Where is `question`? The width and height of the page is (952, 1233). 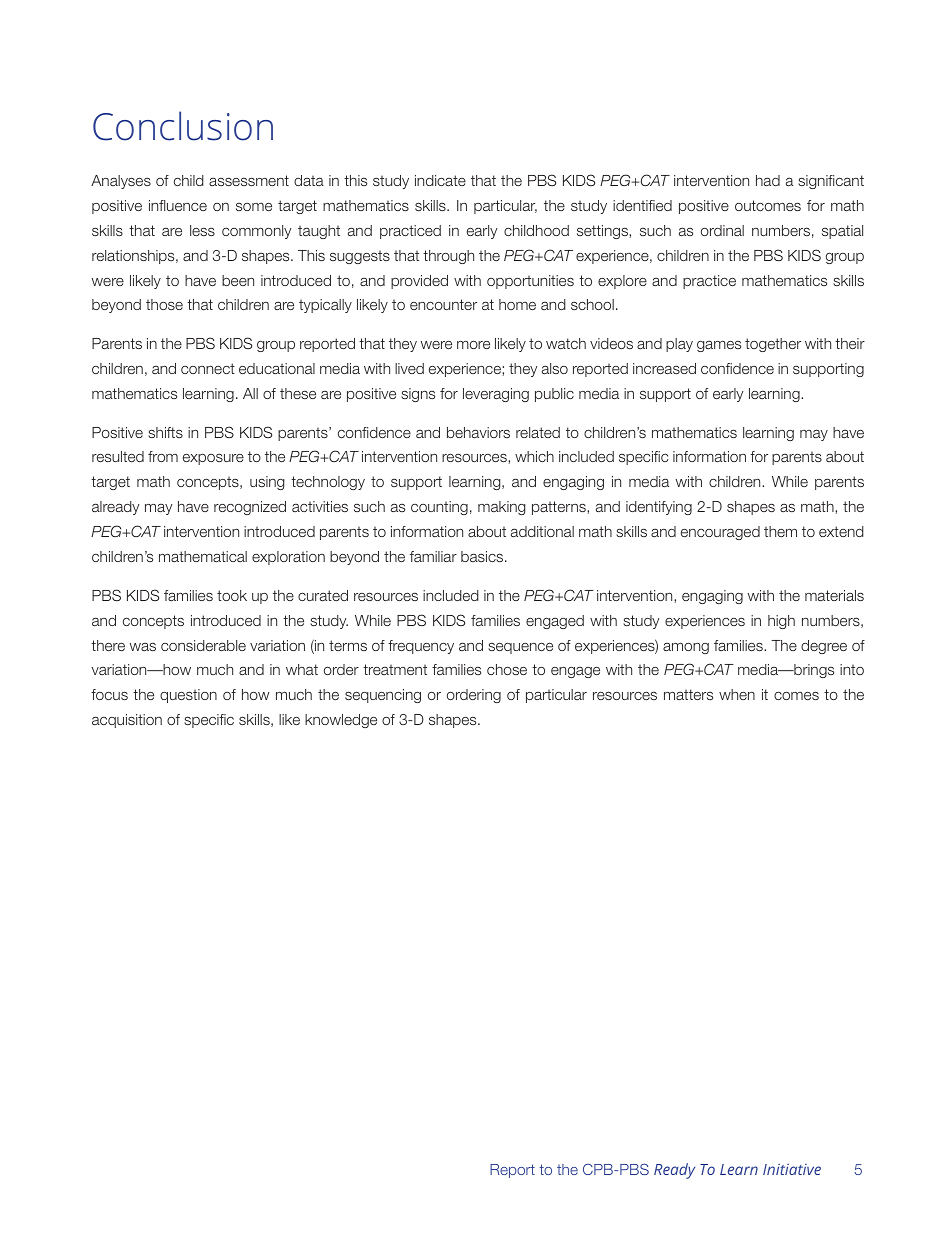
question is located at coordinates (188, 696).
